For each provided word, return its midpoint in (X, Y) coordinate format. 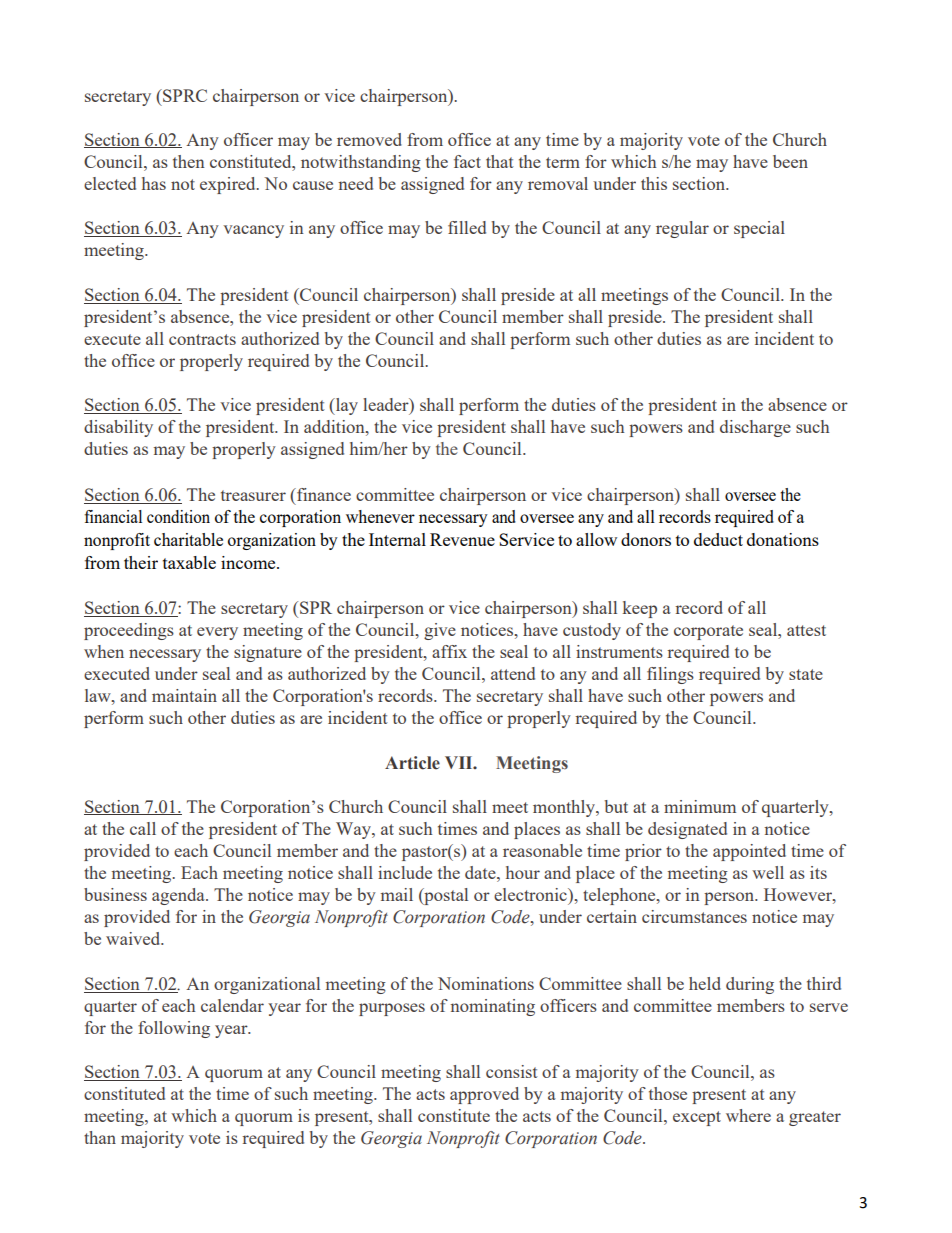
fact (467, 161)
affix (449, 651)
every (217, 633)
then (189, 161)
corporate (708, 632)
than (100, 1137)
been (790, 161)
